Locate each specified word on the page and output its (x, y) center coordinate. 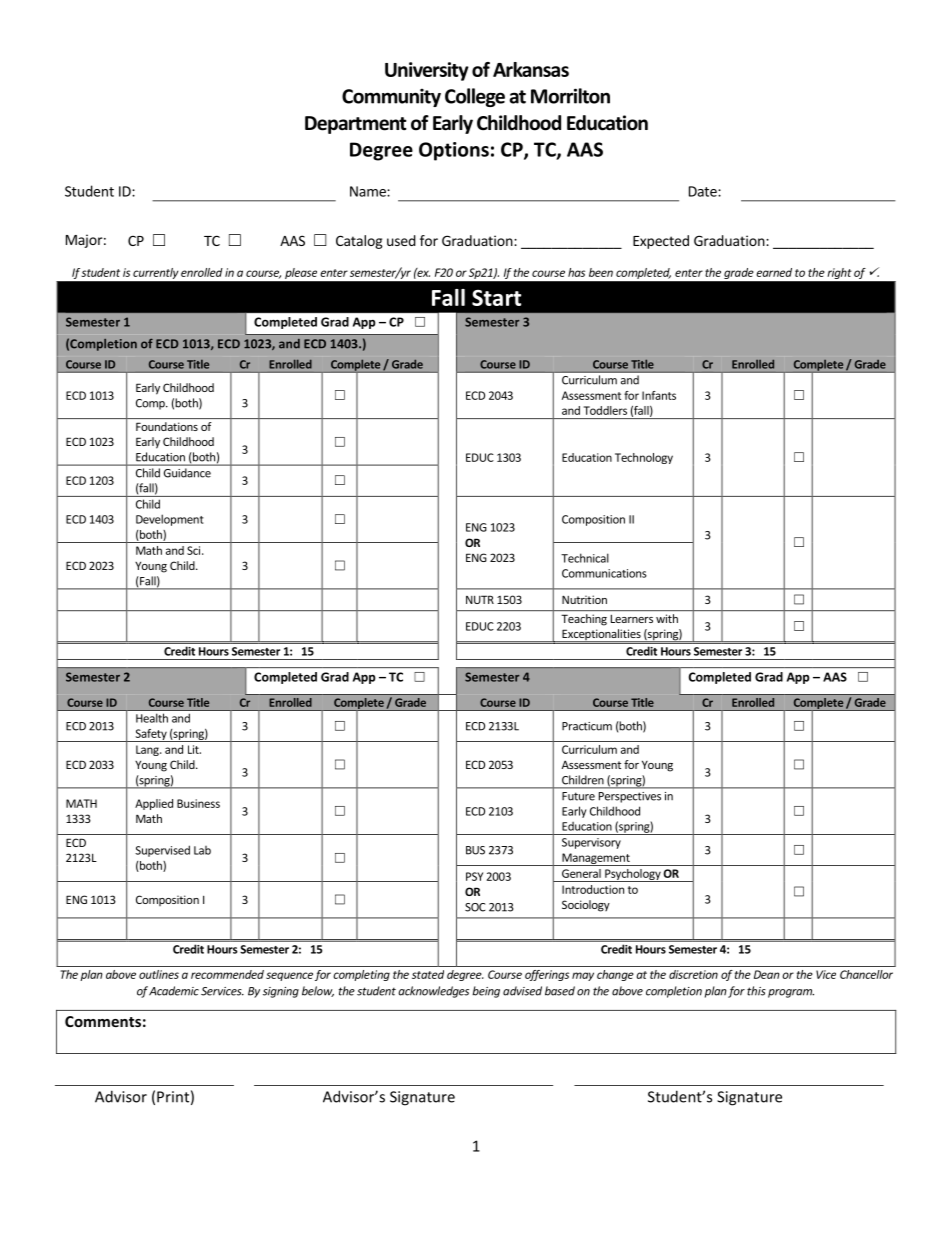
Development (170, 520)
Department (356, 125)
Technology (644, 458)
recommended (227, 974)
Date (704, 191)
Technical (585, 558)
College (475, 97)
